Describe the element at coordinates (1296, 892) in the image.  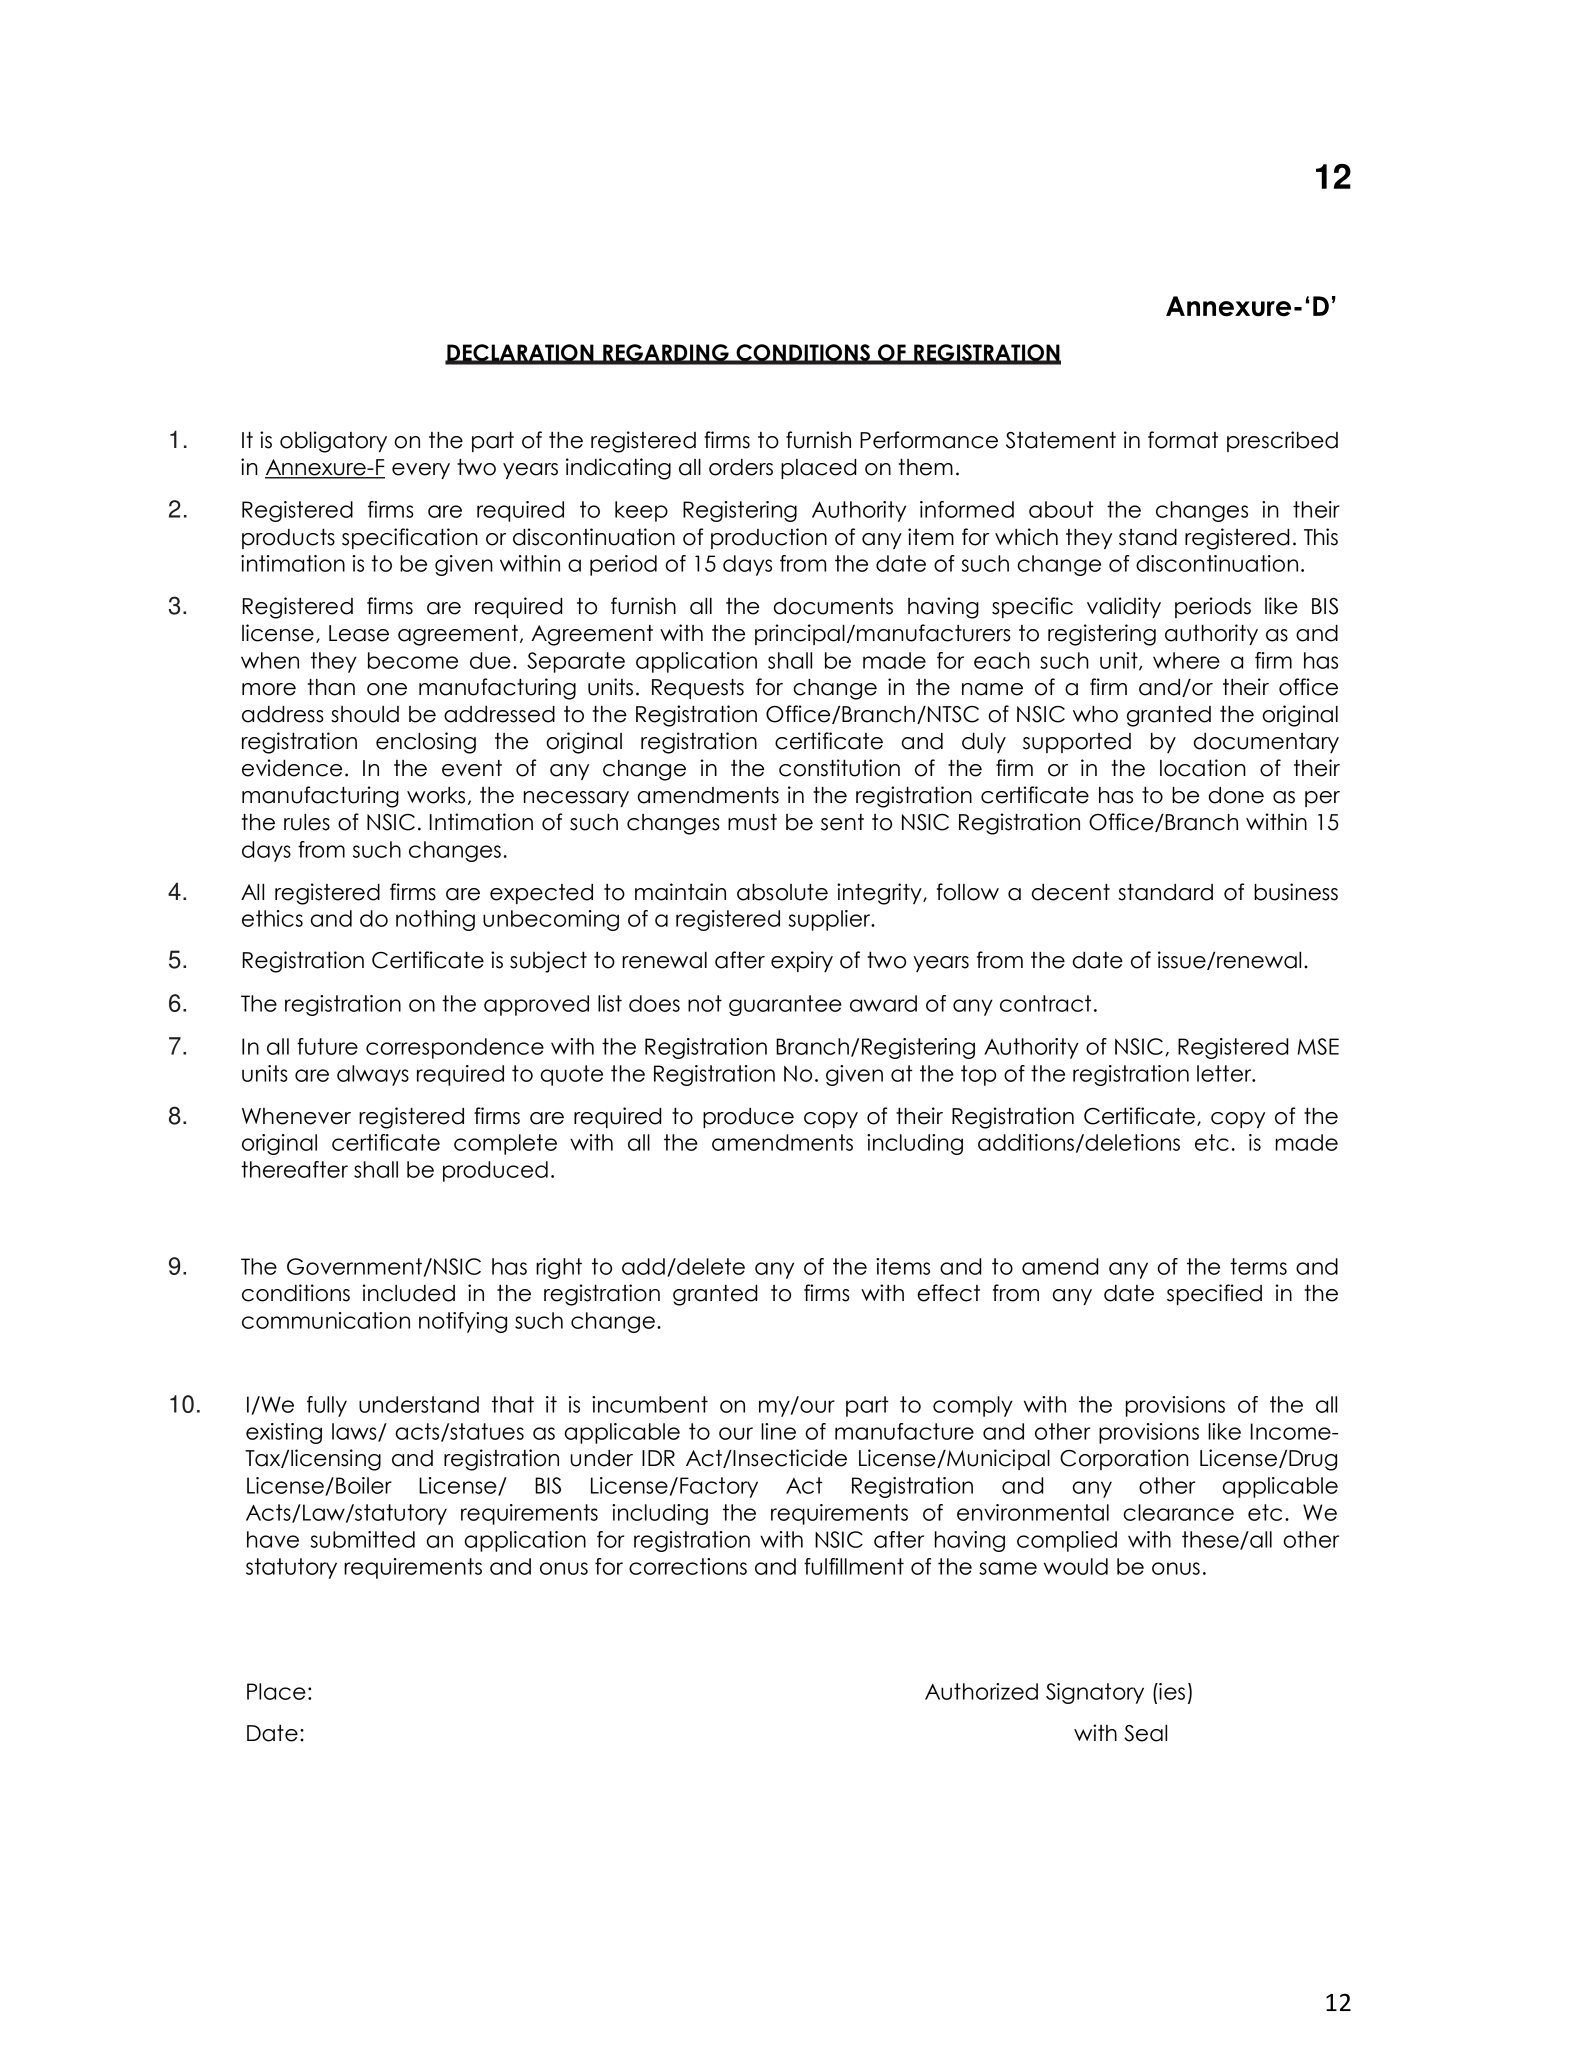
I see `business` at that location.
